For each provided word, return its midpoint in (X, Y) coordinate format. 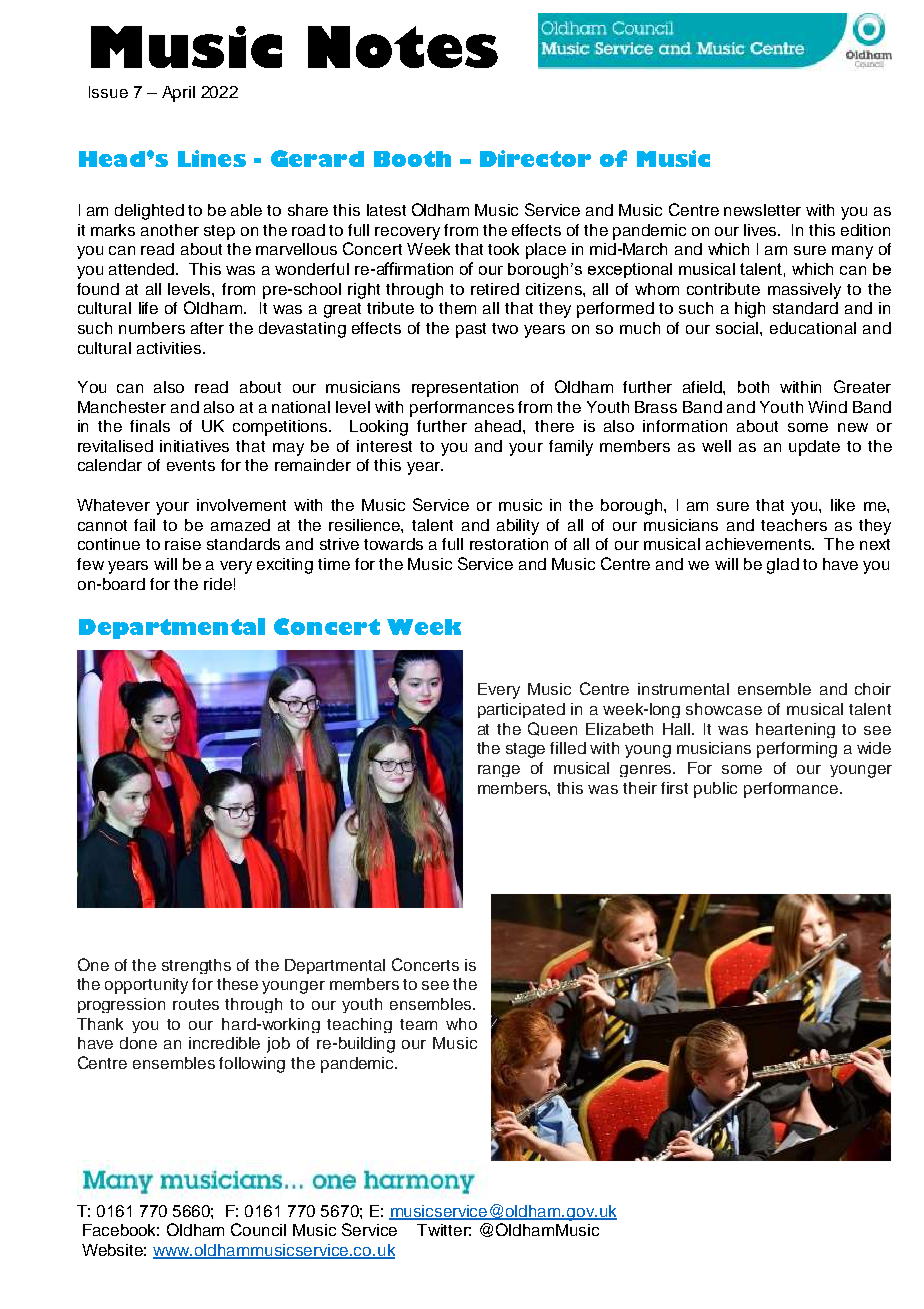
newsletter (762, 210)
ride (218, 584)
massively (804, 291)
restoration (509, 544)
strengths (196, 966)
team (418, 1024)
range (499, 771)
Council (258, 1229)
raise (183, 544)
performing (797, 750)
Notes (403, 47)
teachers (794, 525)
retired (495, 289)
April (178, 94)
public (715, 790)
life (148, 308)
